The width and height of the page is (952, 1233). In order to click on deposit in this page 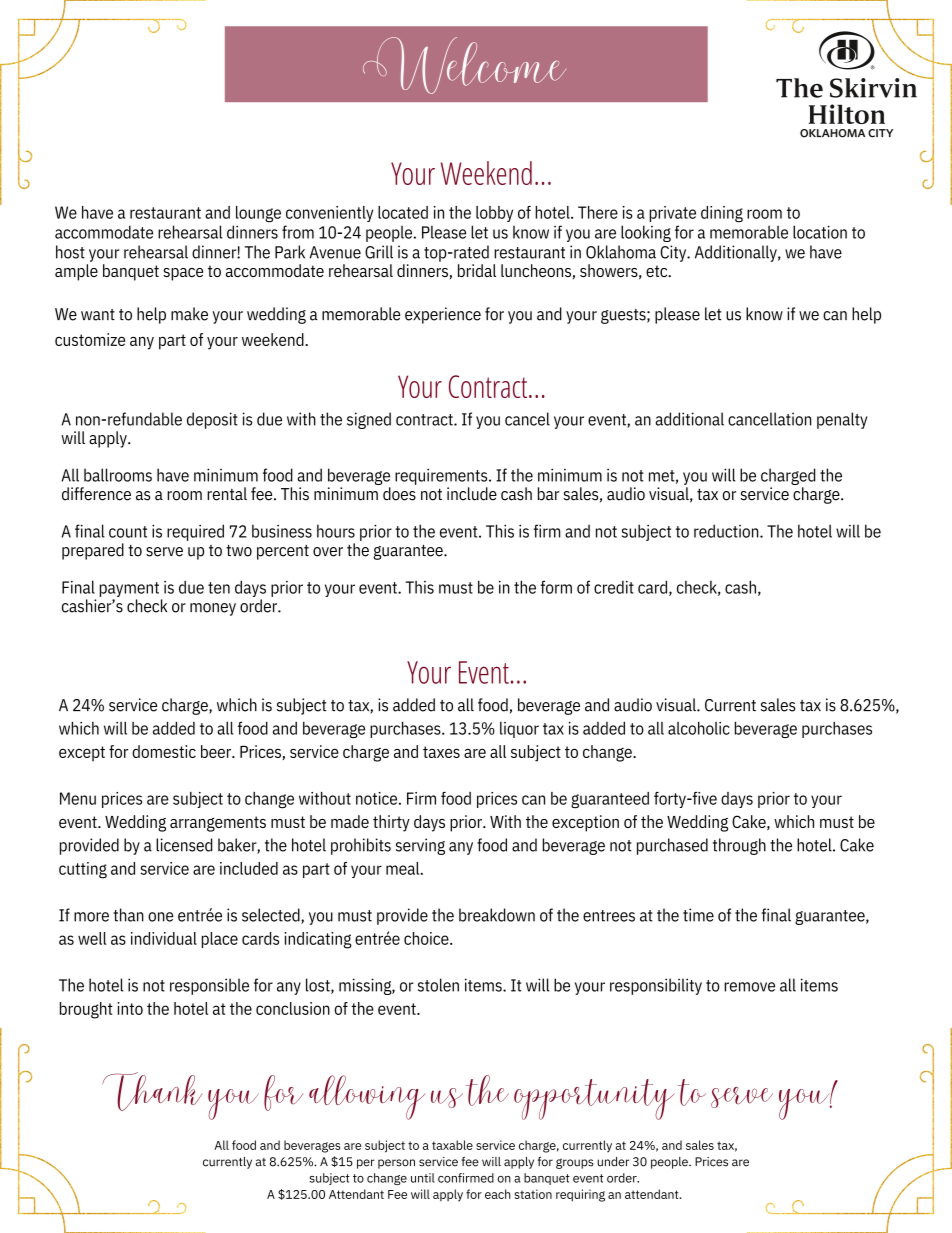, I will do `click(212, 420)`.
